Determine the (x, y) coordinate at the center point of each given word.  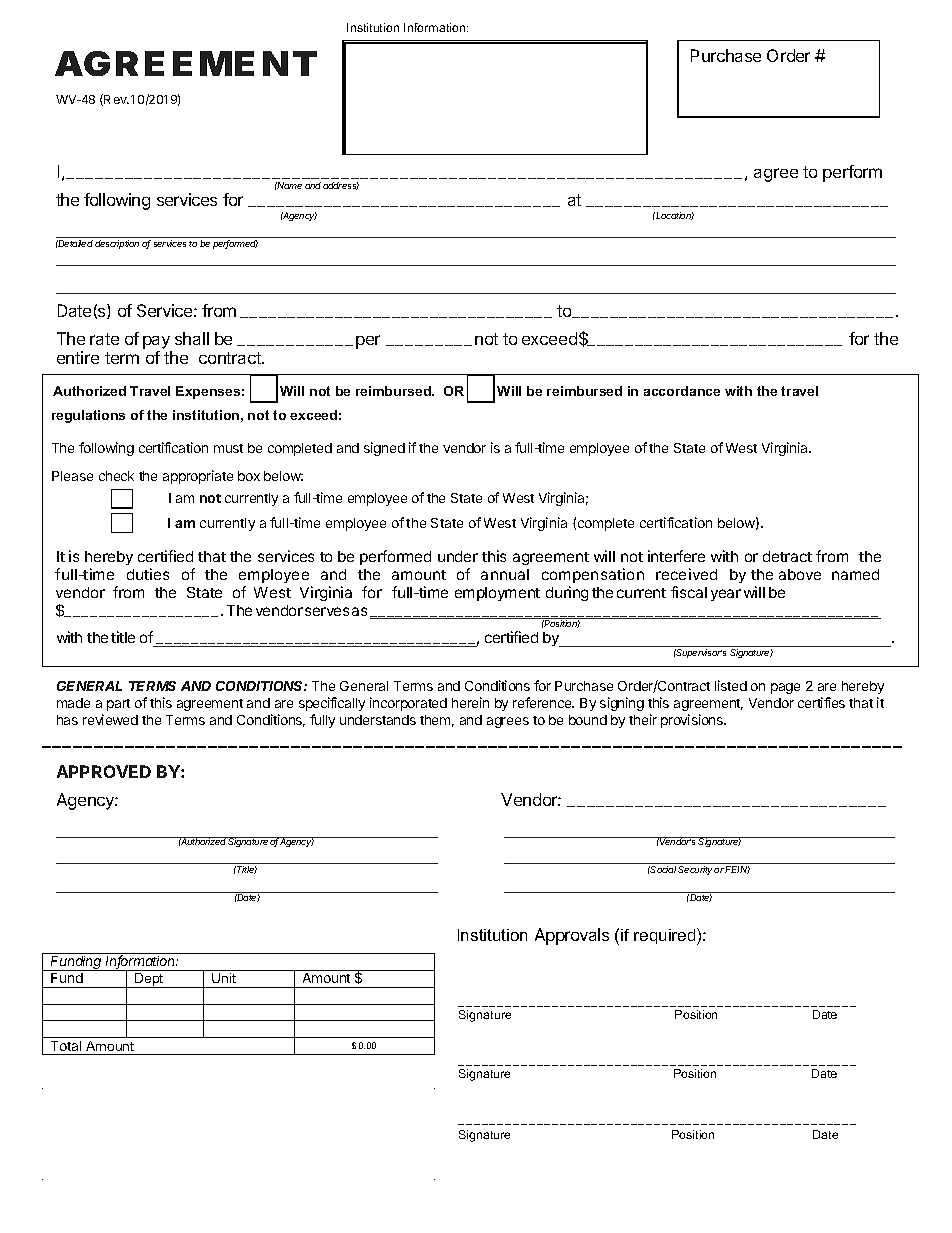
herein (470, 702)
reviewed (110, 719)
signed (384, 449)
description (117, 244)
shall (192, 338)
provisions (693, 721)
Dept (149, 980)
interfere (676, 556)
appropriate (198, 477)
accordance (682, 391)
